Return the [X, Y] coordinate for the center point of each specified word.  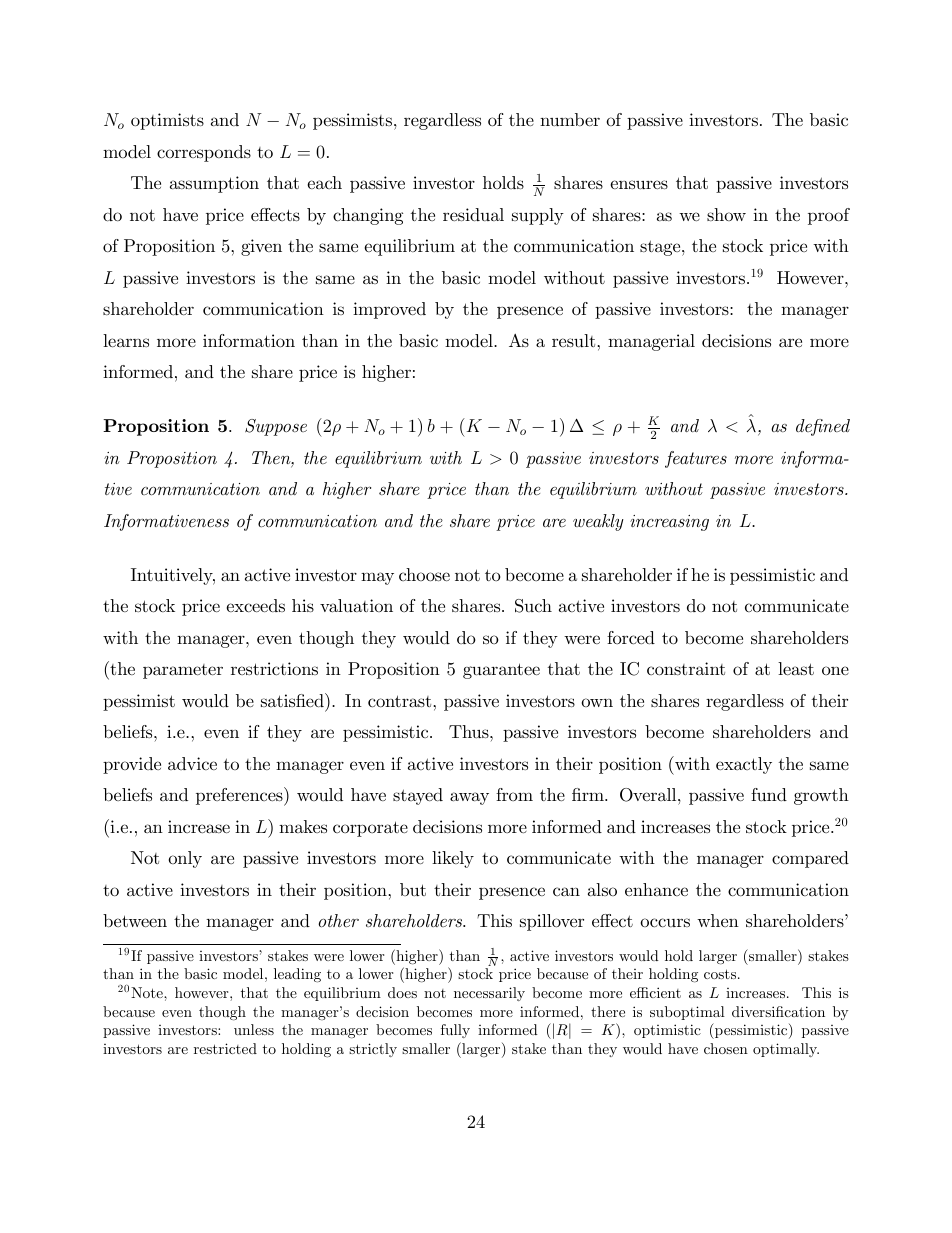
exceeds [255, 606]
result [575, 340]
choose [424, 575]
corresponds [204, 153]
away [469, 798]
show [726, 214]
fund [769, 794]
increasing [669, 523]
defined [823, 427]
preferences [240, 796]
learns [126, 340]
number [570, 119]
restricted [225, 1048]
